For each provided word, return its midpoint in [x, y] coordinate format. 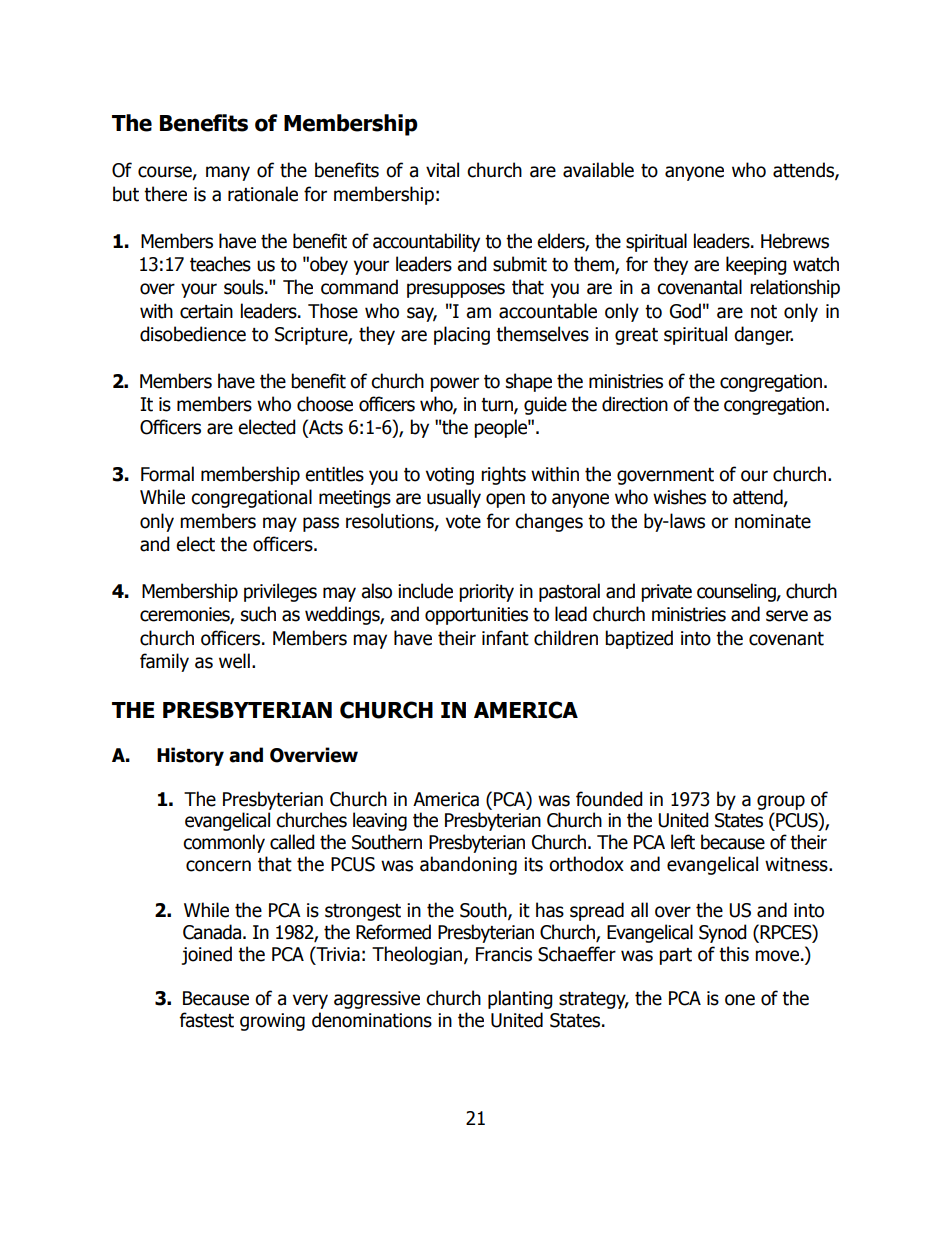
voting [450, 476]
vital [442, 170]
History [190, 756]
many [228, 173]
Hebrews [795, 241]
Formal [167, 474]
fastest [207, 1020]
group [781, 802]
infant [505, 638]
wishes [679, 497]
